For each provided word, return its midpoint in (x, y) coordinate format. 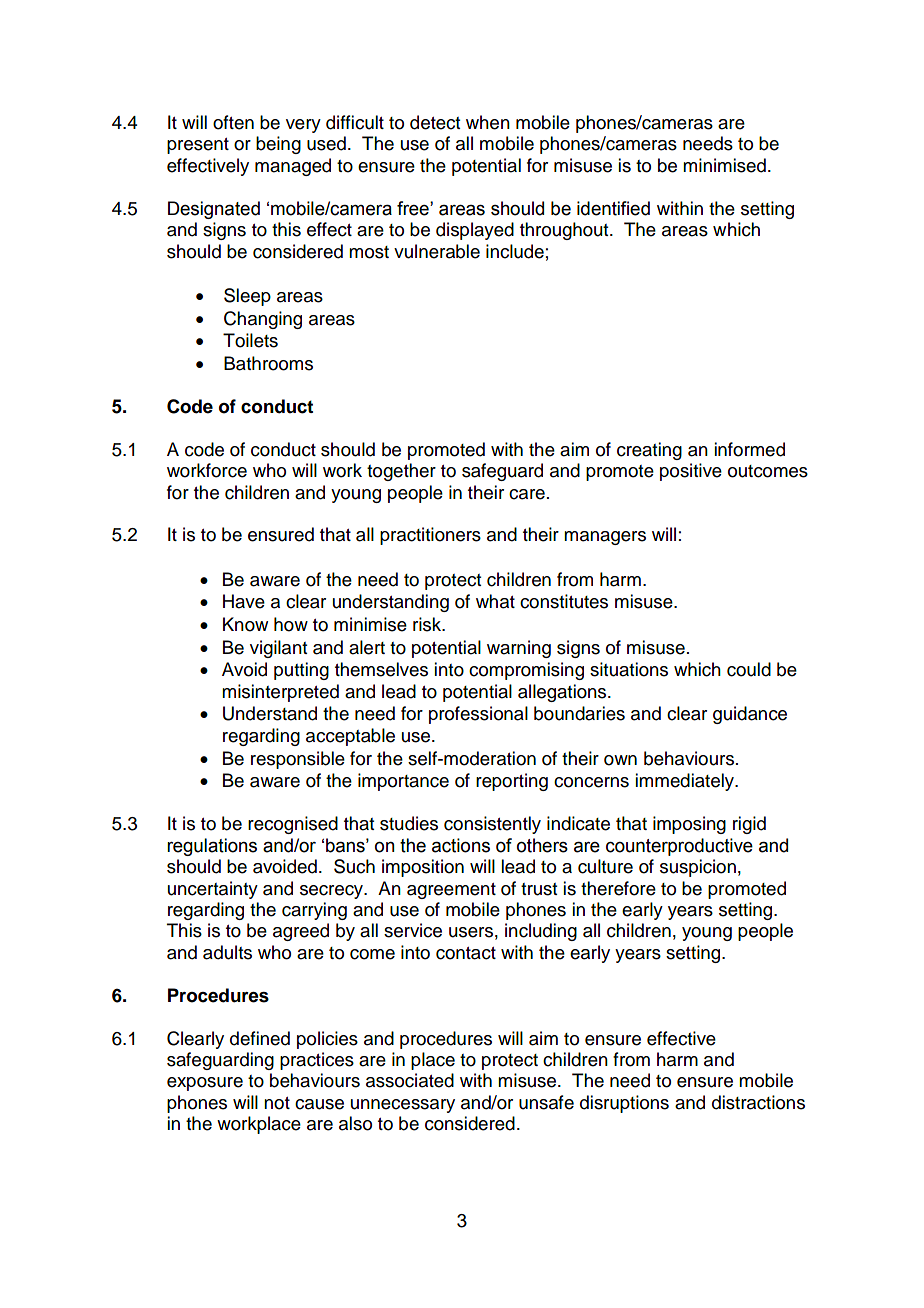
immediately (686, 782)
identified (613, 208)
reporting (512, 782)
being (278, 145)
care (527, 494)
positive (691, 472)
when (488, 122)
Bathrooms (268, 363)
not (277, 1103)
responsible (298, 760)
